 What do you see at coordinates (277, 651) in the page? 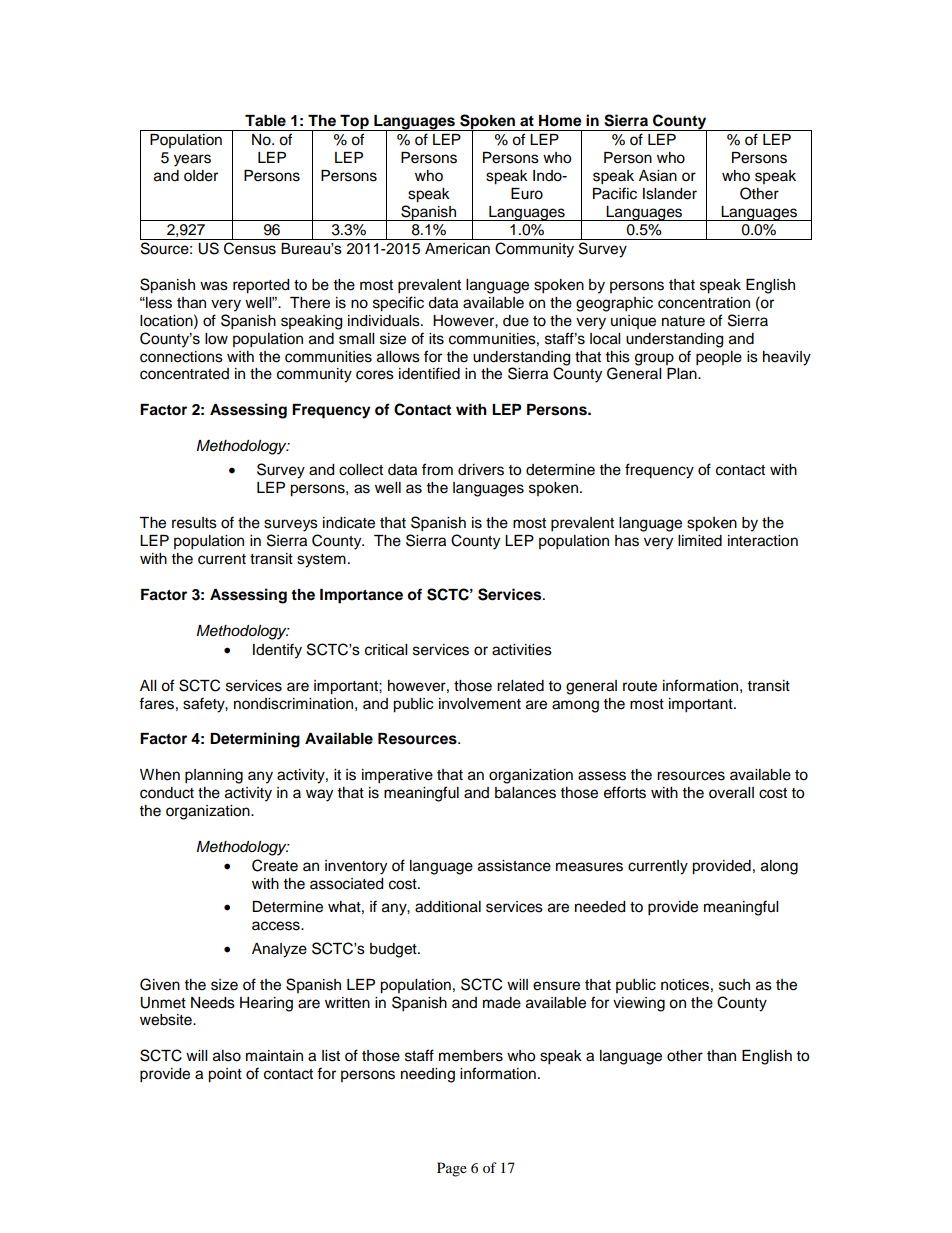
I see `Identify` at bounding box center [277, 651].
